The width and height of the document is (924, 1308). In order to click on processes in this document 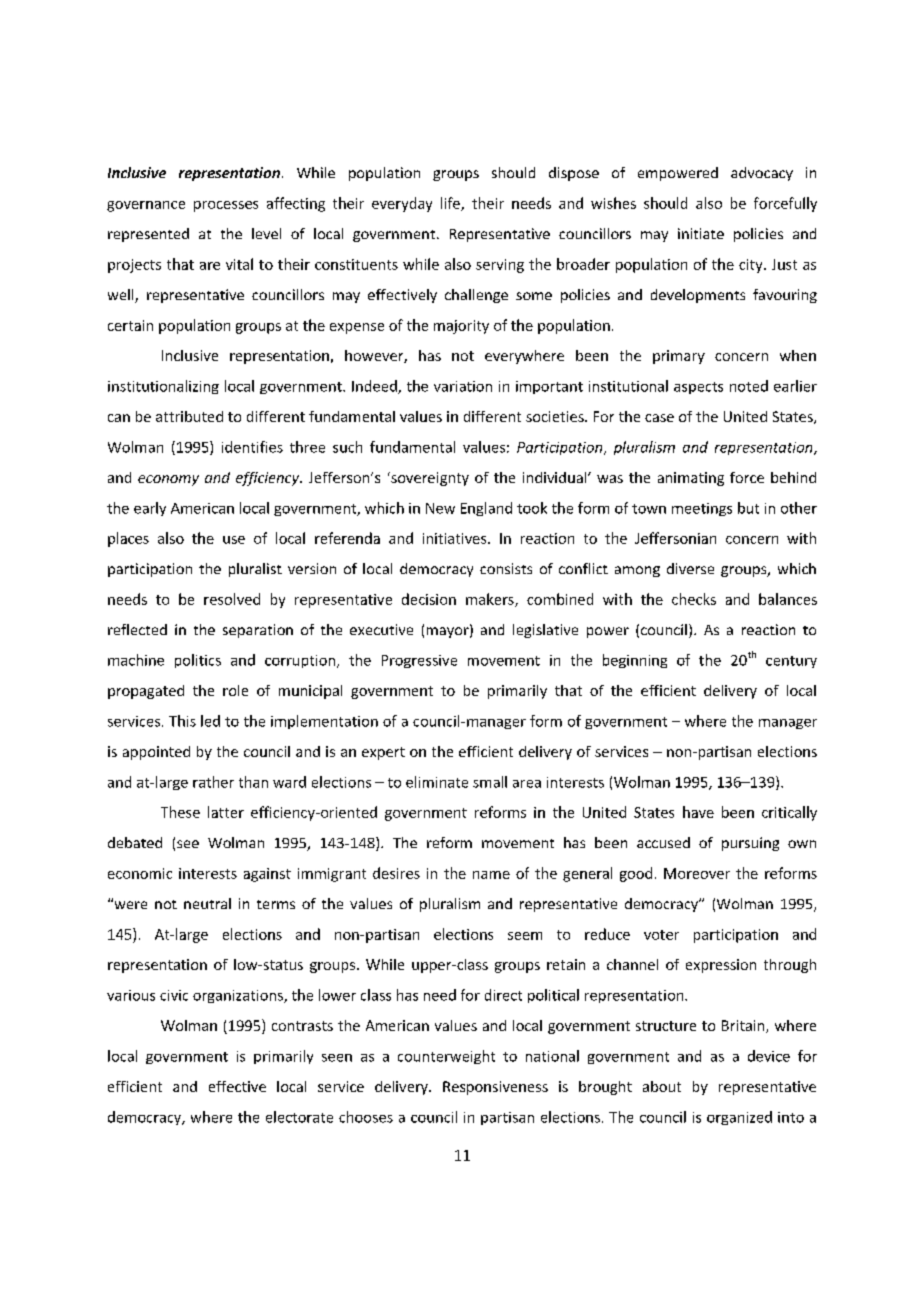, I will do `click(226, 206)`.
